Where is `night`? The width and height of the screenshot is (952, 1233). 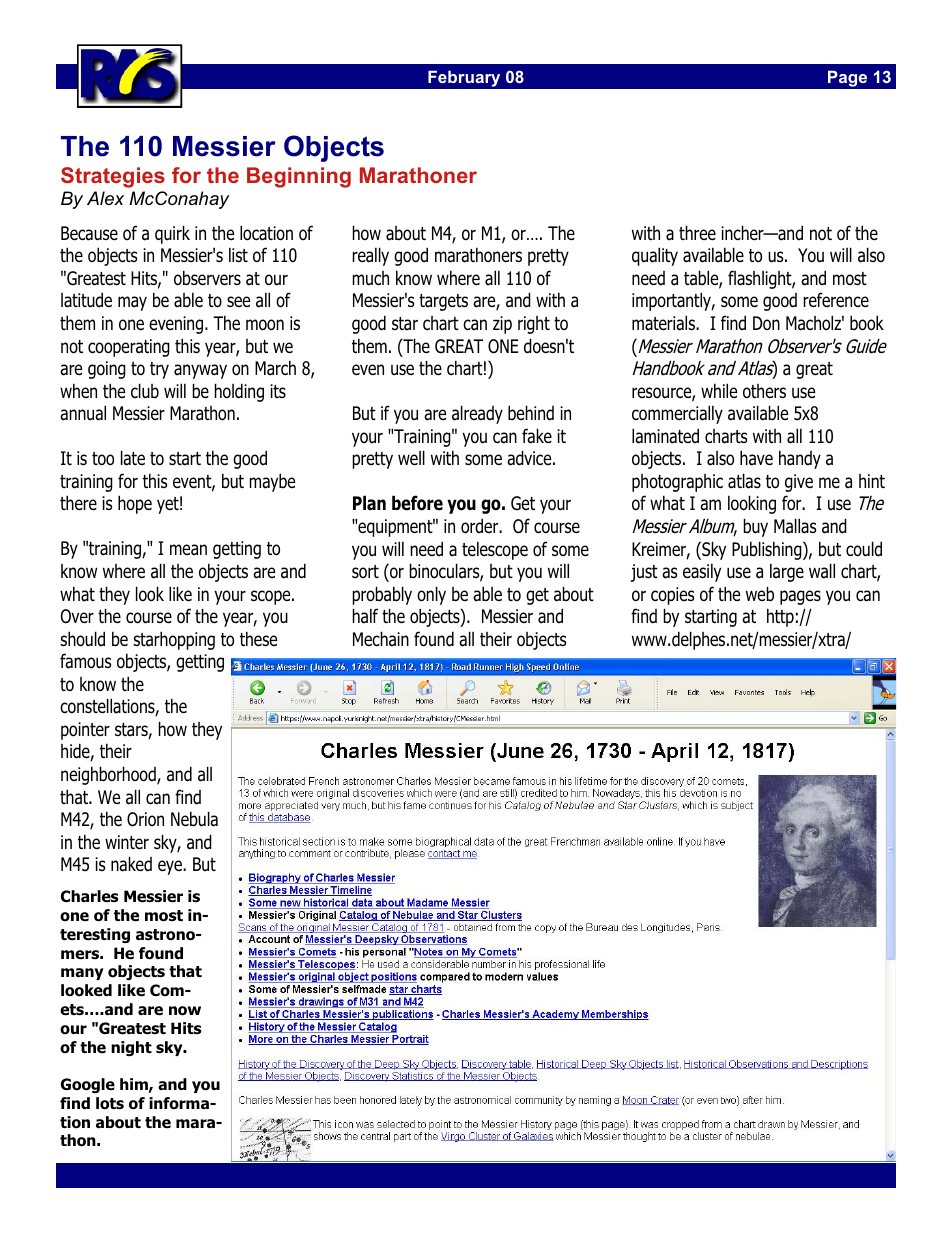 night is located at coordinates (131, 1048).
